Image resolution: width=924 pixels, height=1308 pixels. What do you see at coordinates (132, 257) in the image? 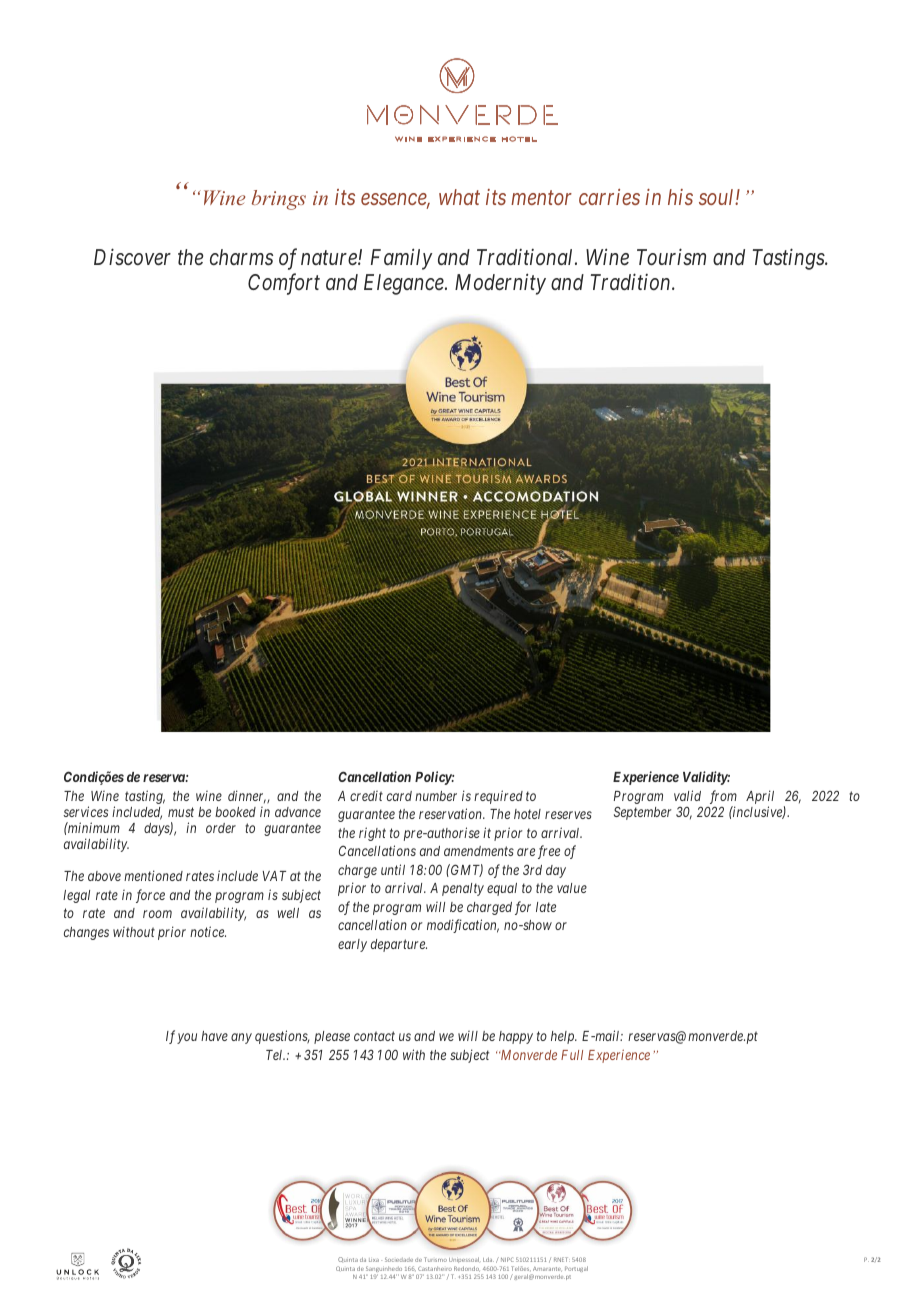
I see `Discover` at bounding box center [132, 257].
